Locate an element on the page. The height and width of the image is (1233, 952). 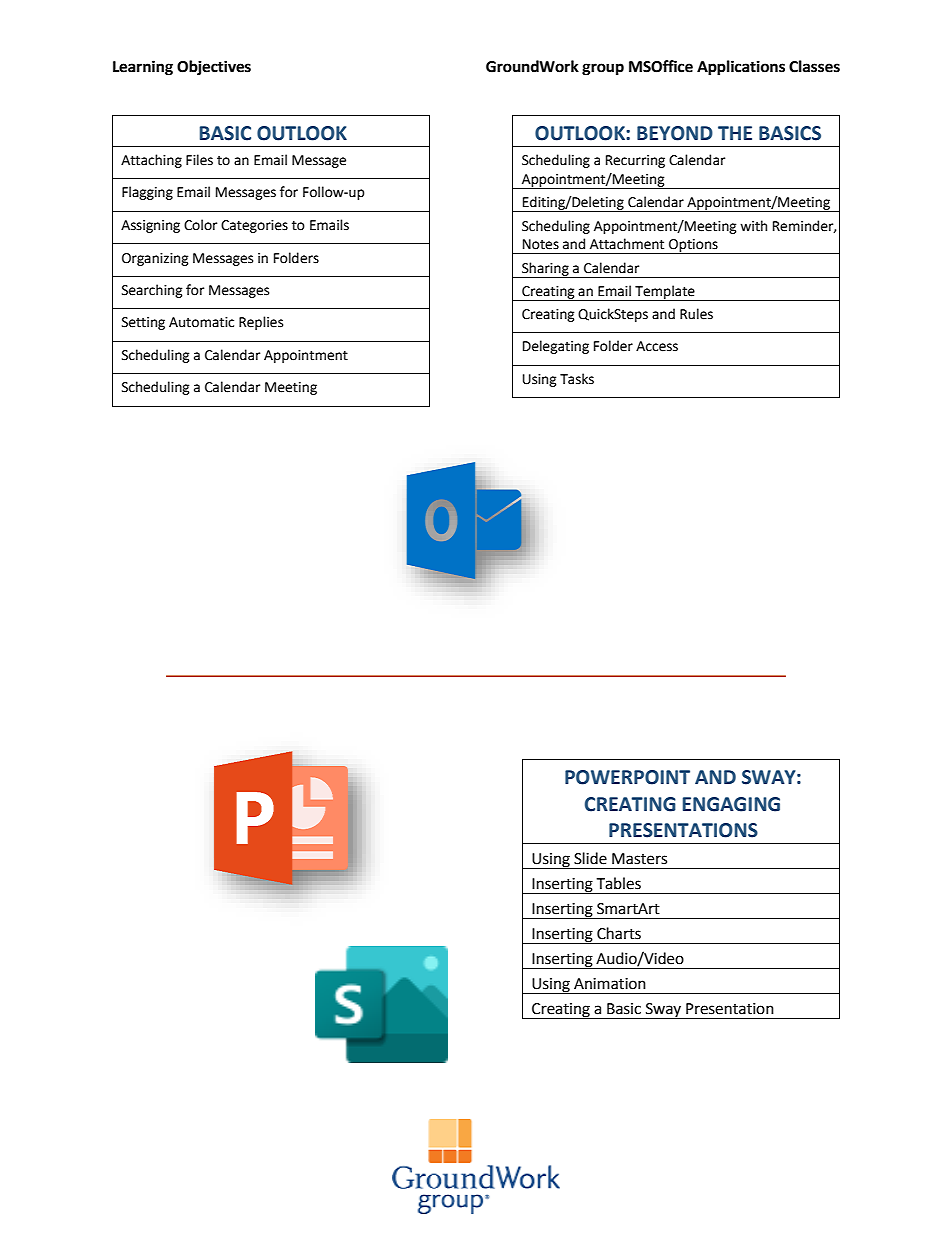
Applications is located at coordinates (741, 68).
